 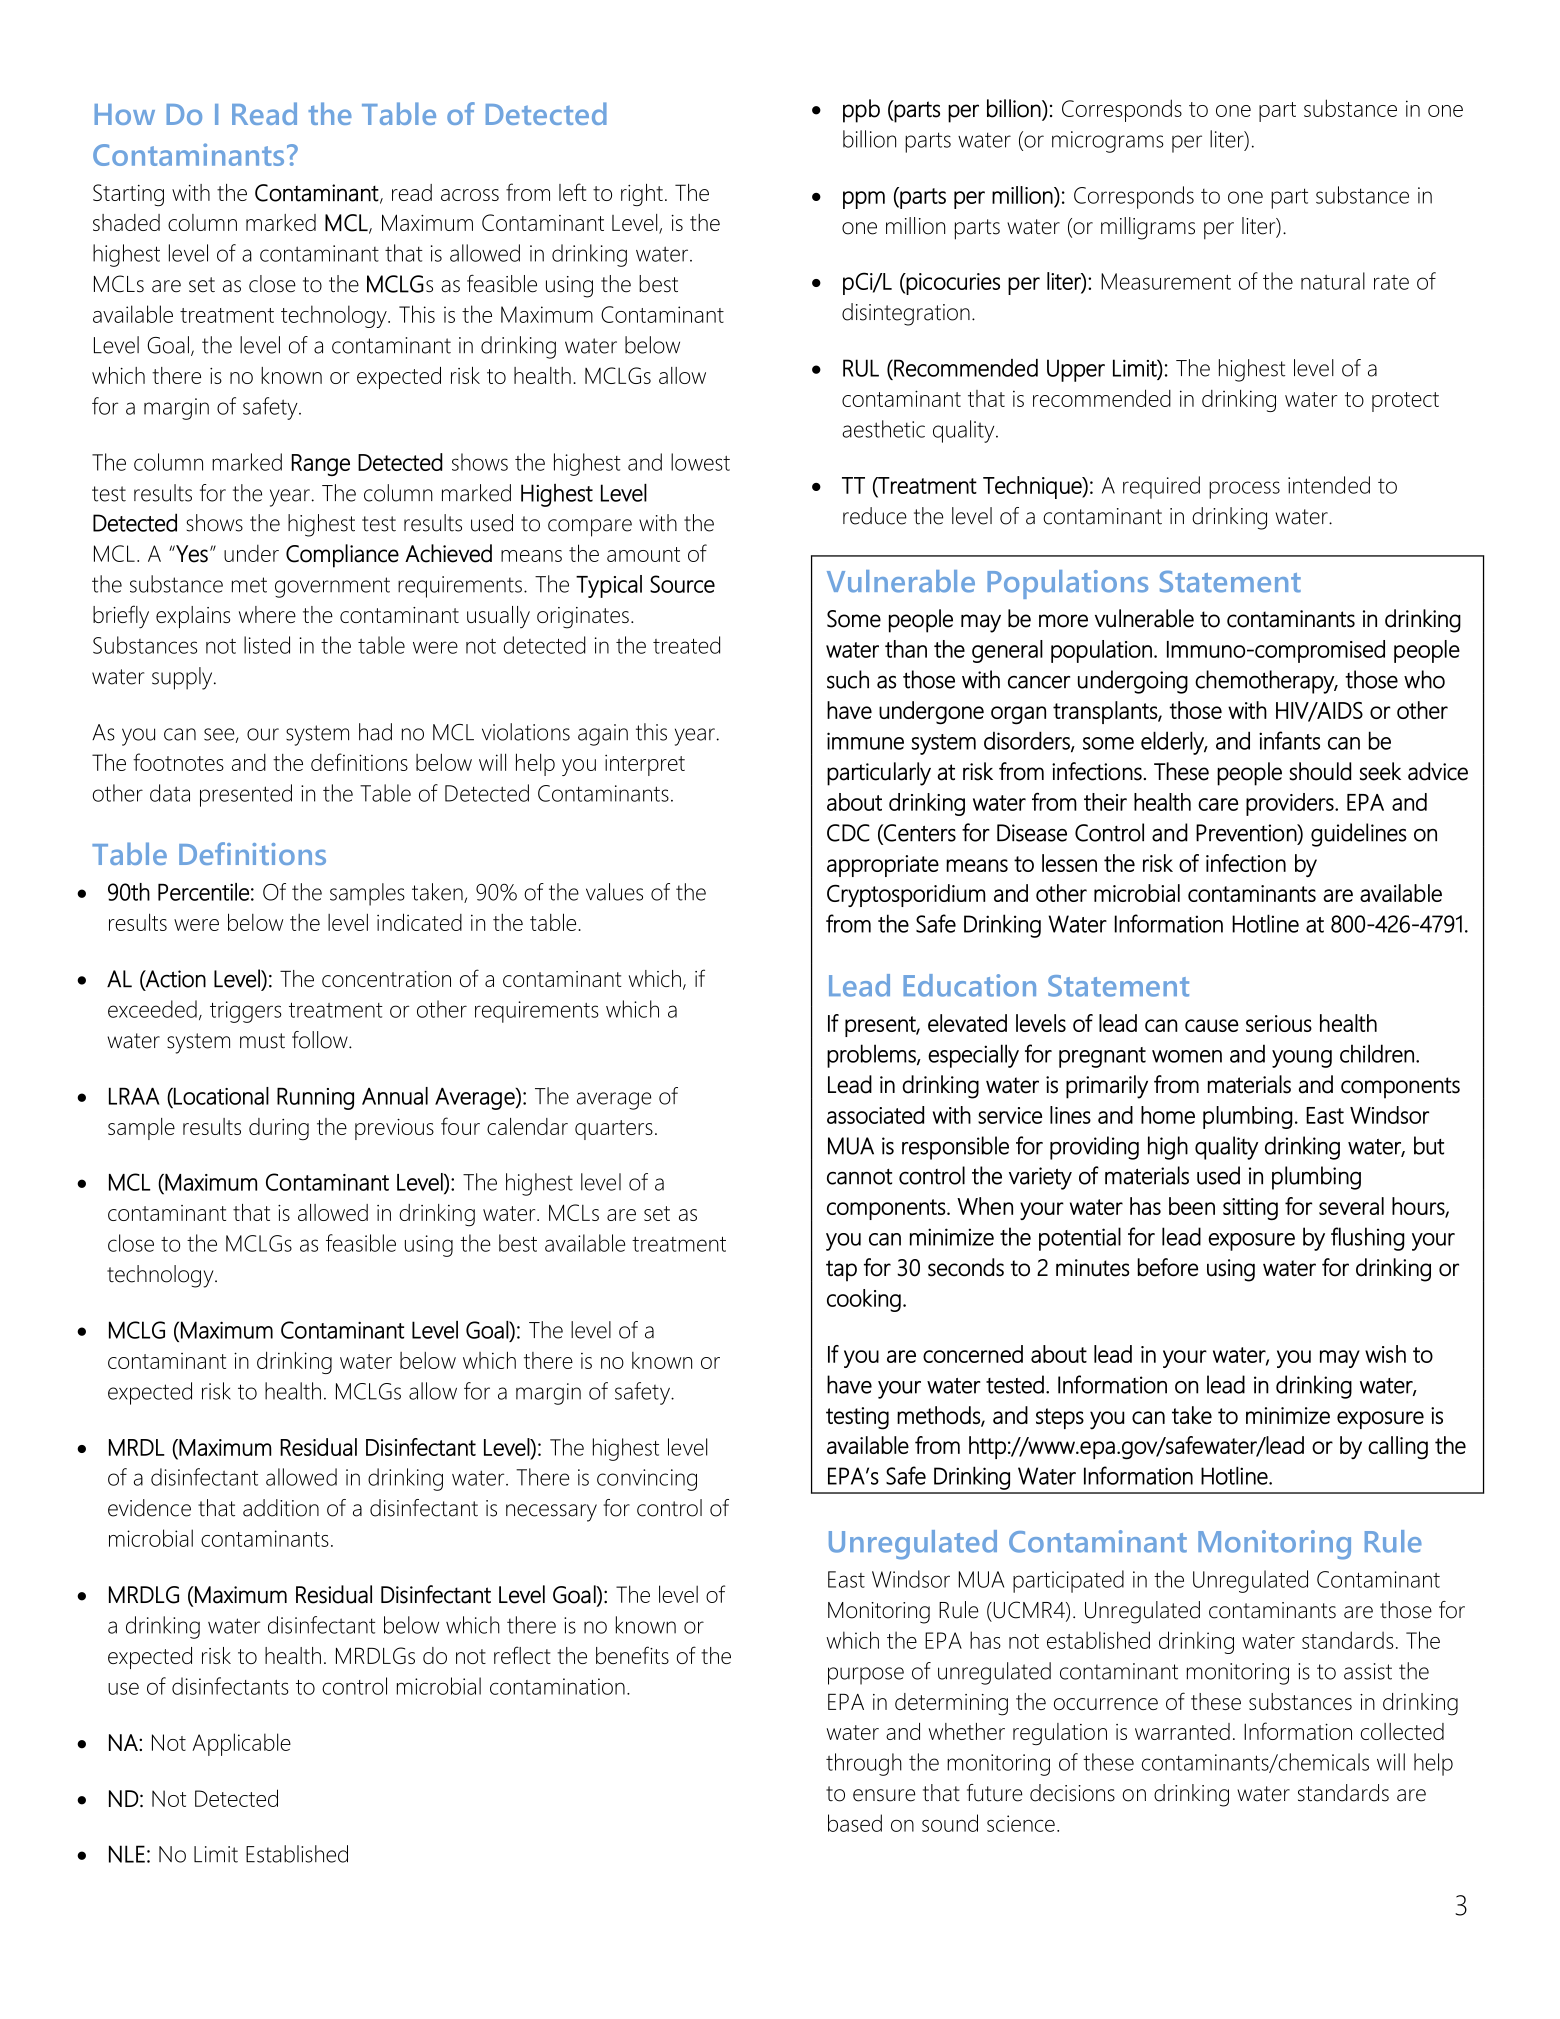 What do you see at coordinates (246, 1012) in the screenshot?
I see `triggers` at bounding box center [246, 1012].
